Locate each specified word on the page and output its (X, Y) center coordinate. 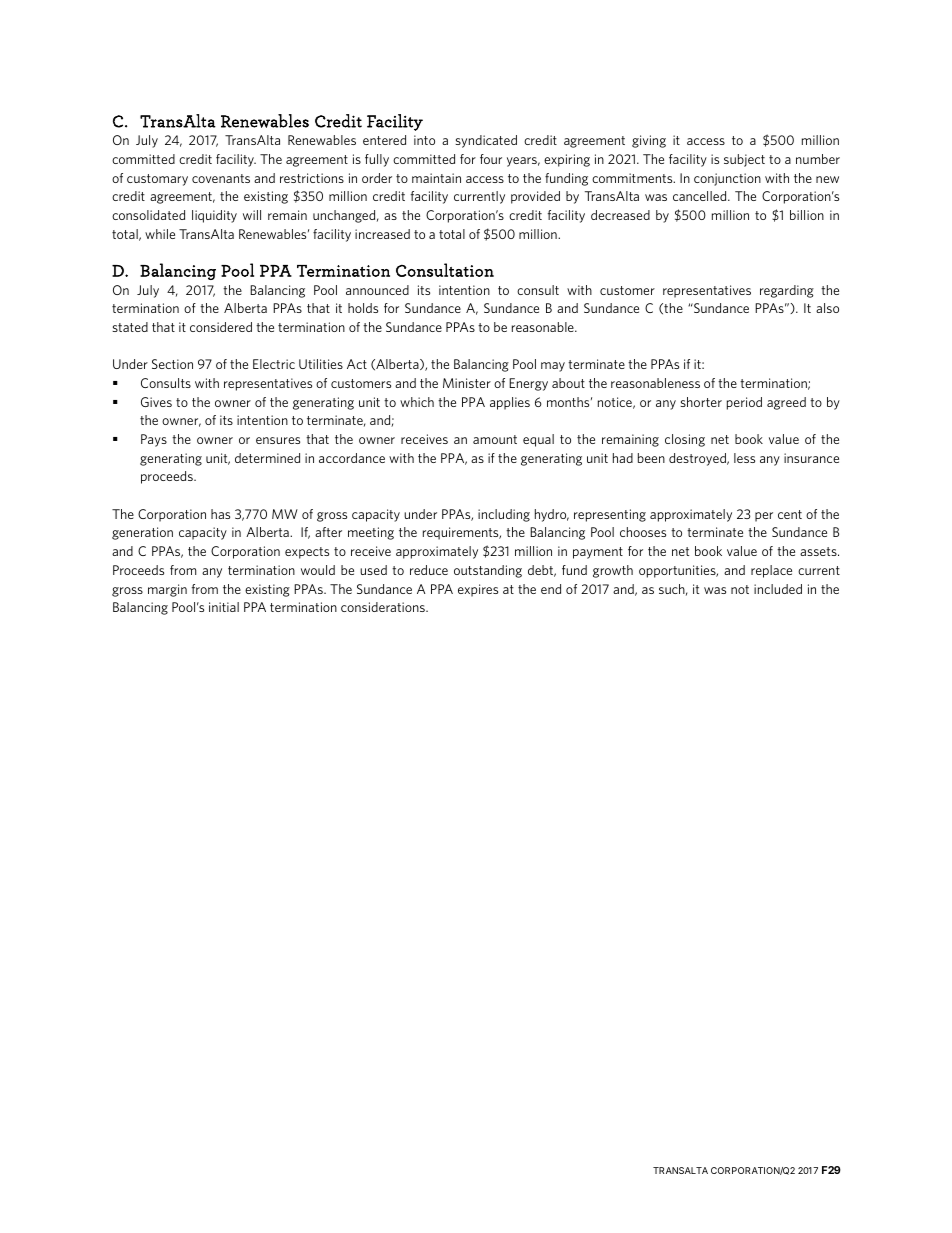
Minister (467, 383)
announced (377, 290)
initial (224, 607)
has (220, 514)
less (744, 458)
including (504, 515)
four (491, 159)
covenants (221, 178)
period (744, 403)
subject (744, 160)
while (160, 234)
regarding (787, 291)
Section (172, 364)
